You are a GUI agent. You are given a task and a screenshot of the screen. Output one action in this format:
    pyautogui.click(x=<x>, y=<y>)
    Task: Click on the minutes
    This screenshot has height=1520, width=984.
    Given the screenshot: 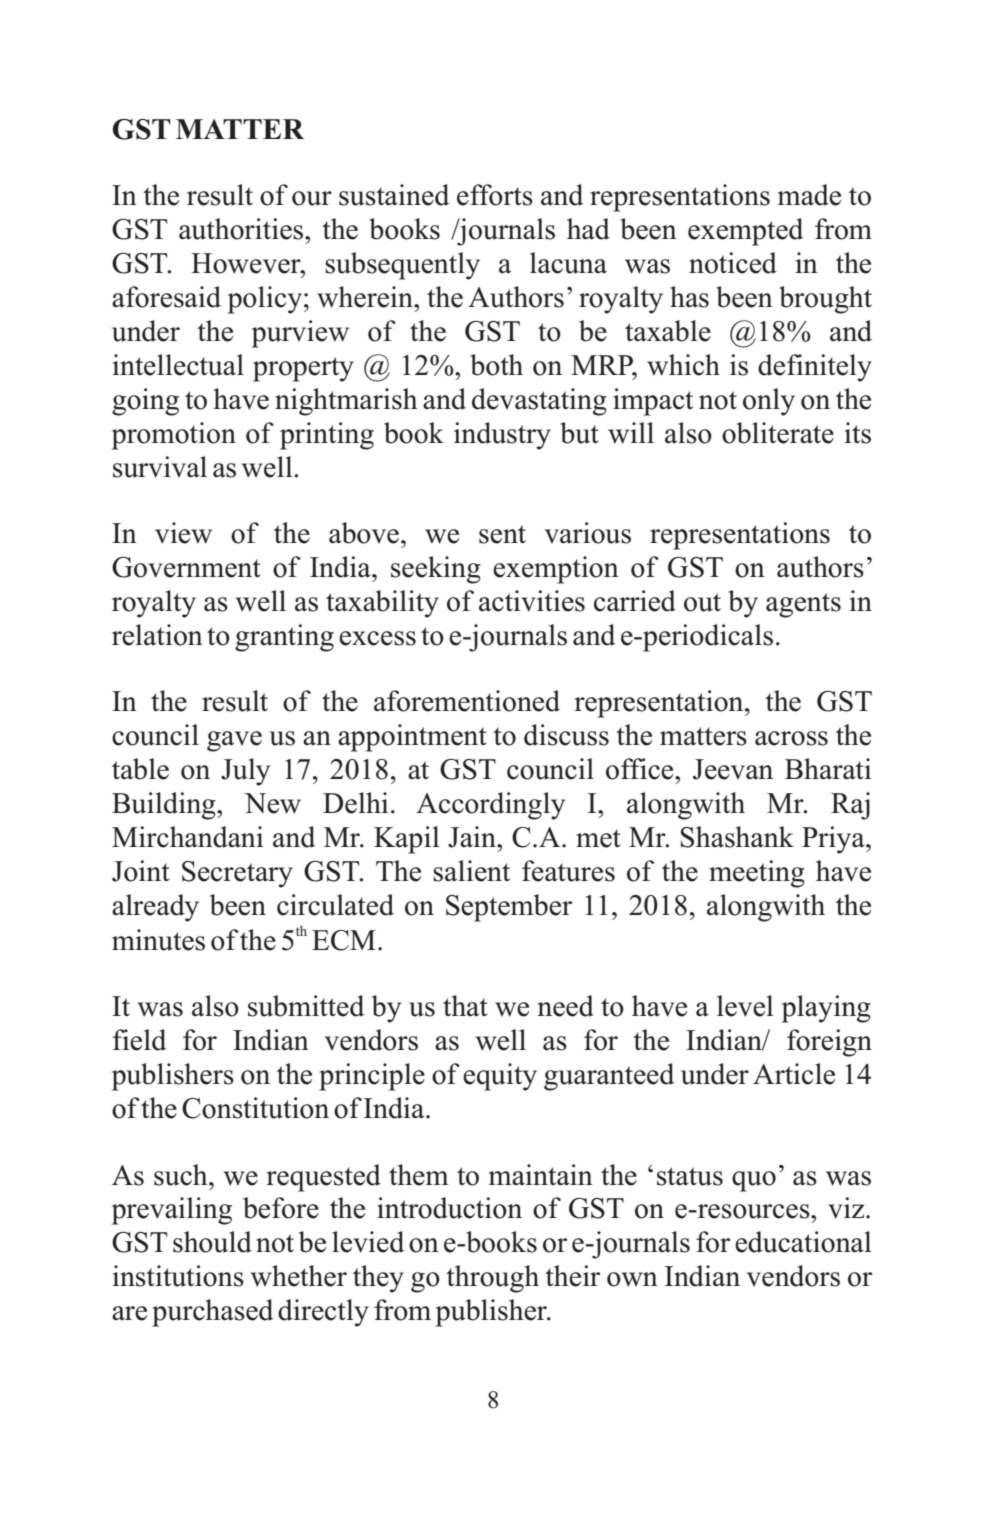 What is the action you would take?
    pyautogui.click(x=158, y=940)
